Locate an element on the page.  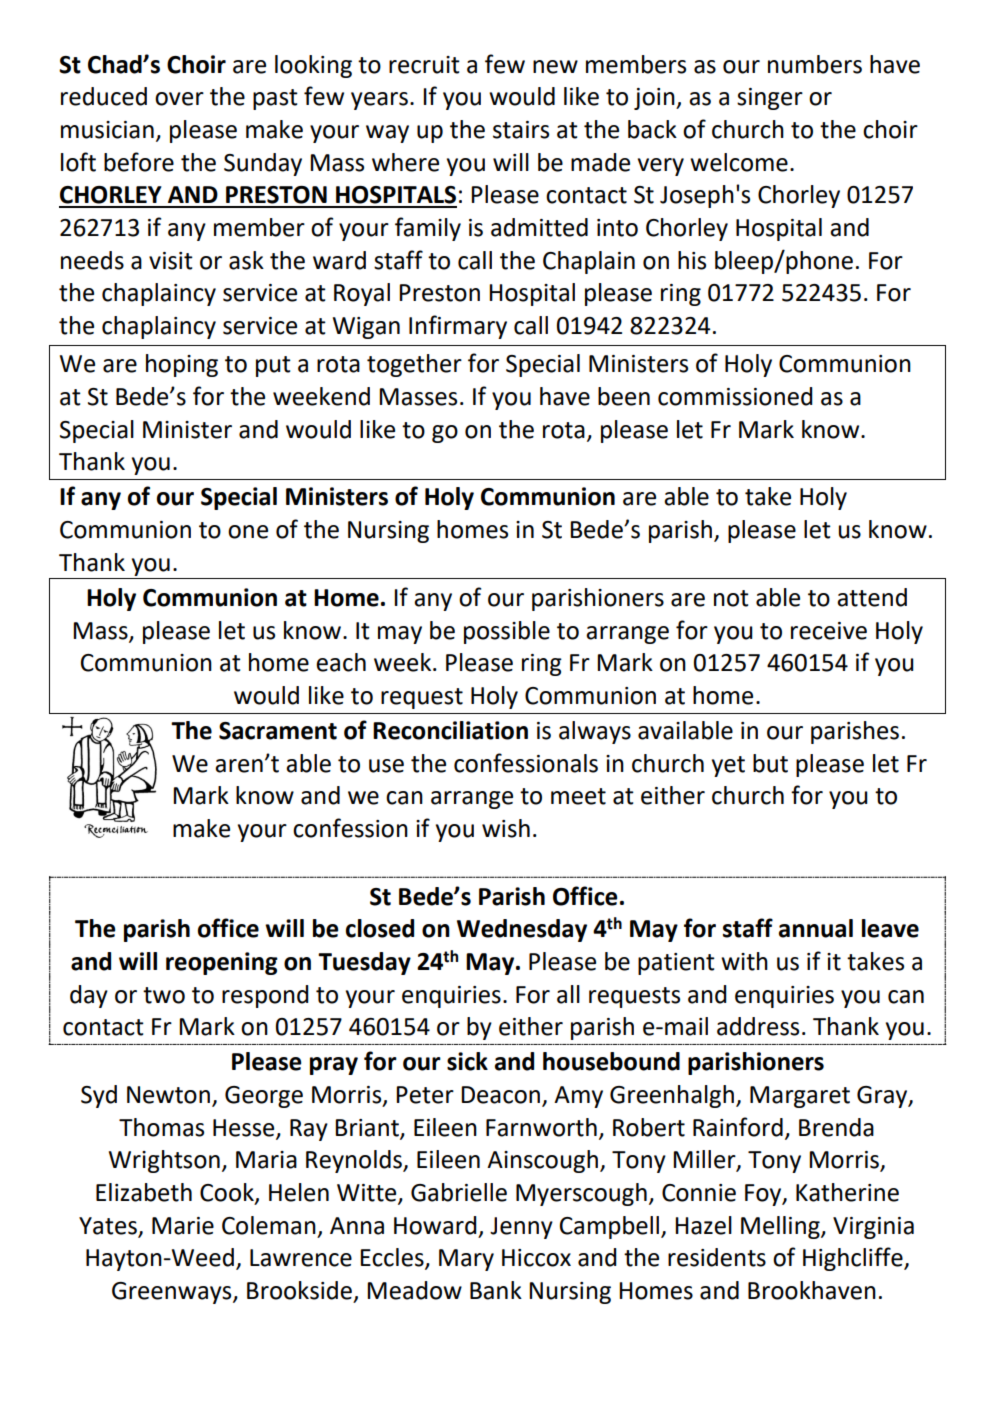
Wednesday is located at coordinates (522, 930).
